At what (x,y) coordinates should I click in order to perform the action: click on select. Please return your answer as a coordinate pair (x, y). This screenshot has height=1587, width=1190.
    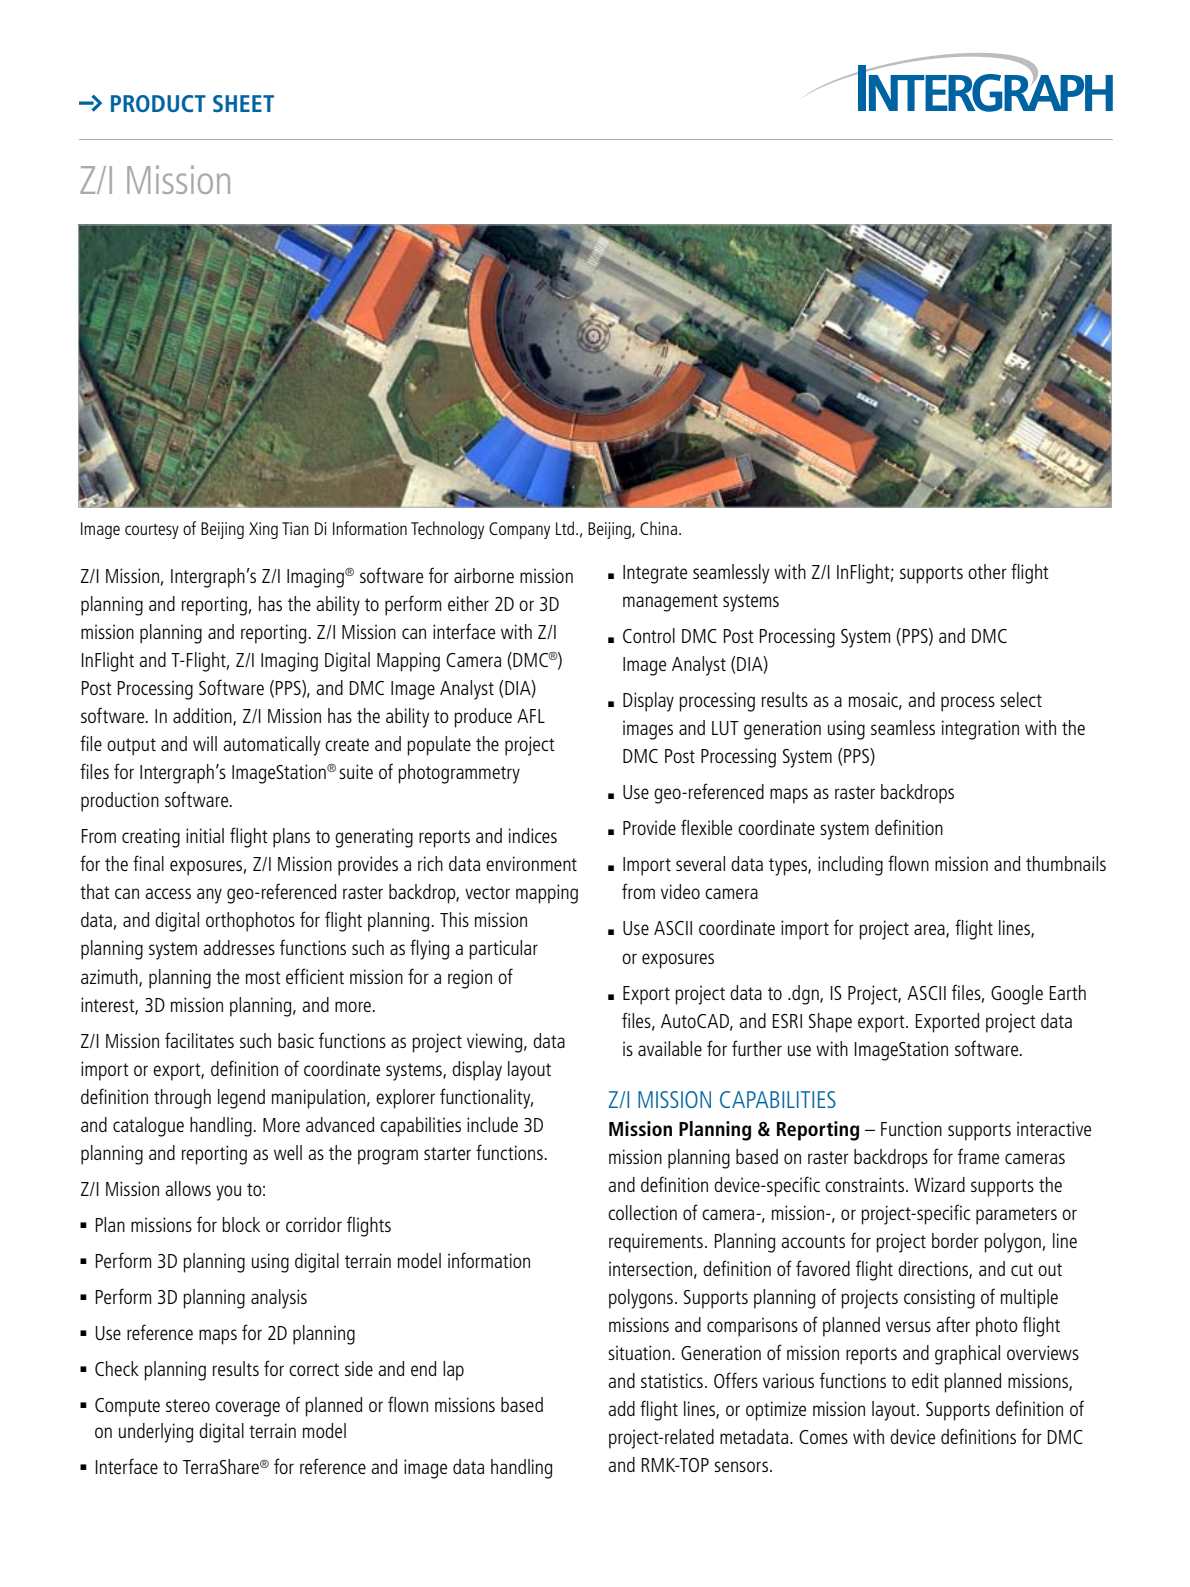
    Looking at the image, I should click on (1021, 699).
